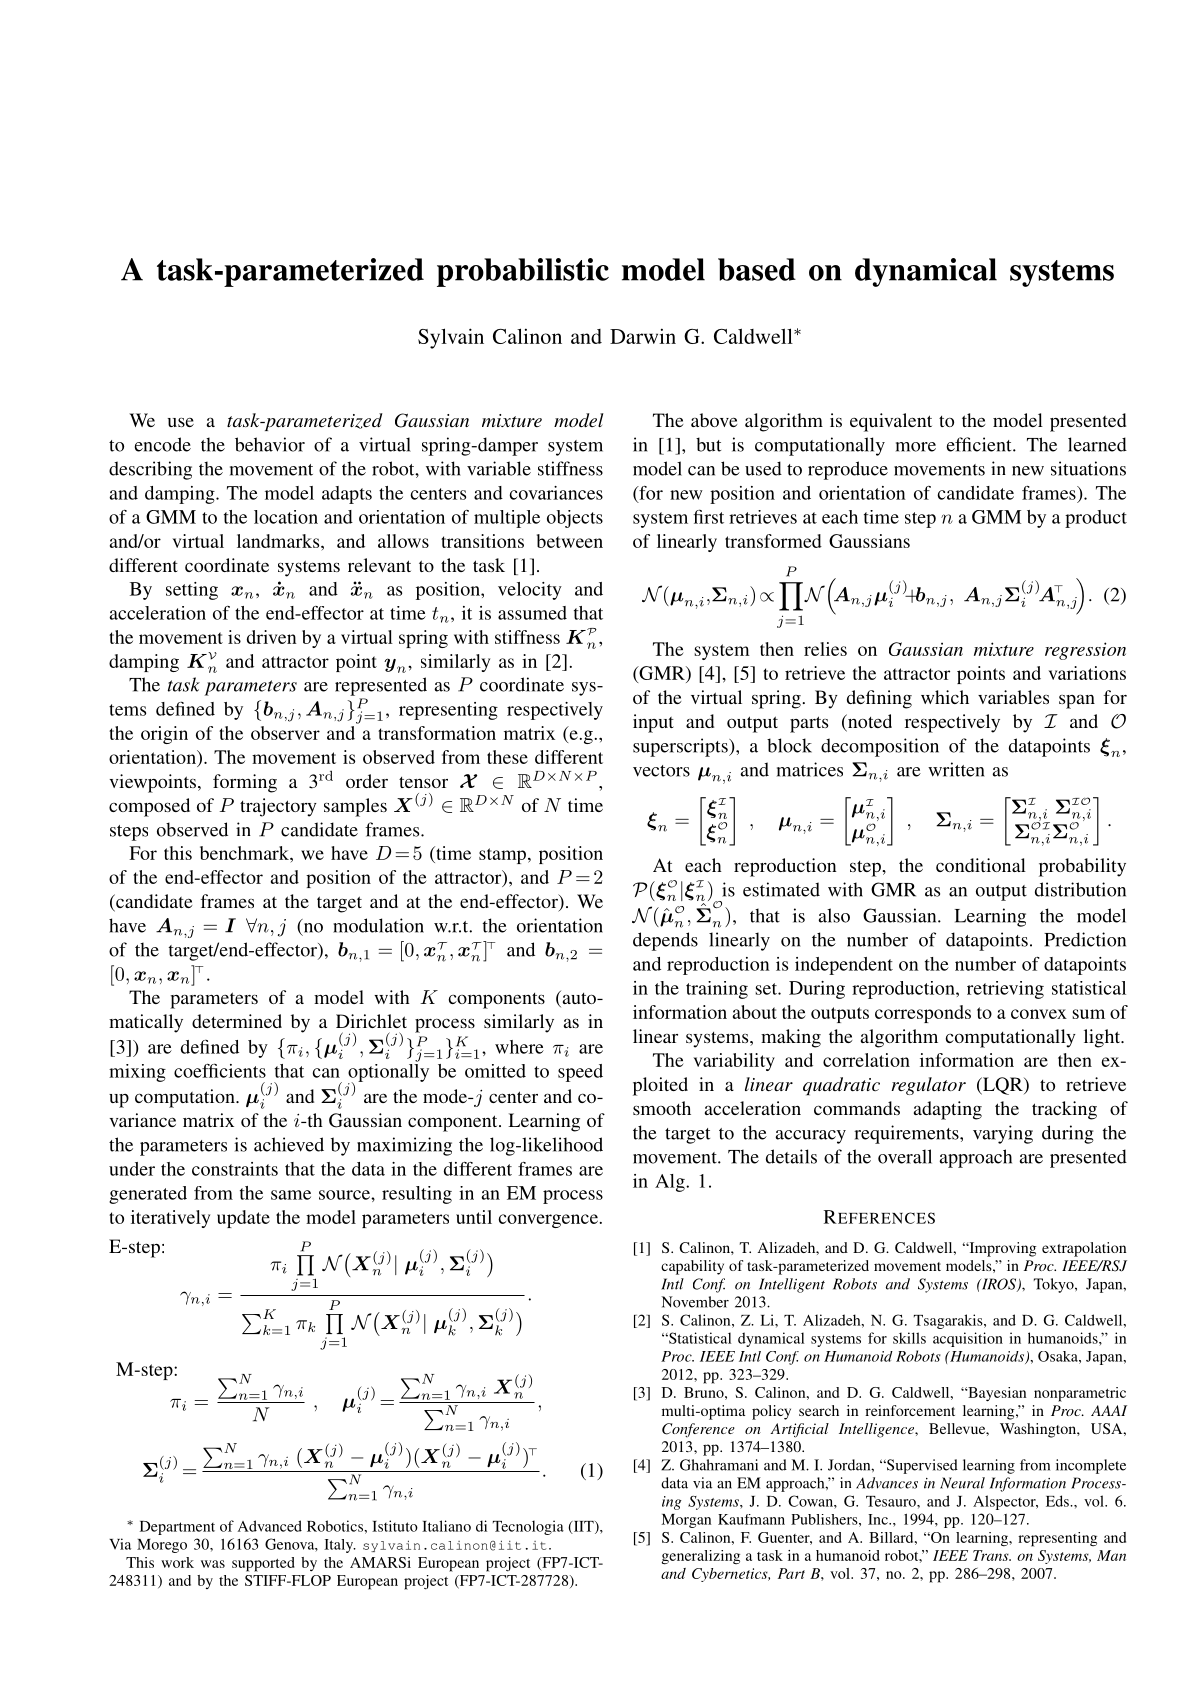 This screenshot has height=1700, width=1202. What do you see at coordinates (891, 422) in the screenshot?
I see `equivalent` at bounding box center [891, 422].
